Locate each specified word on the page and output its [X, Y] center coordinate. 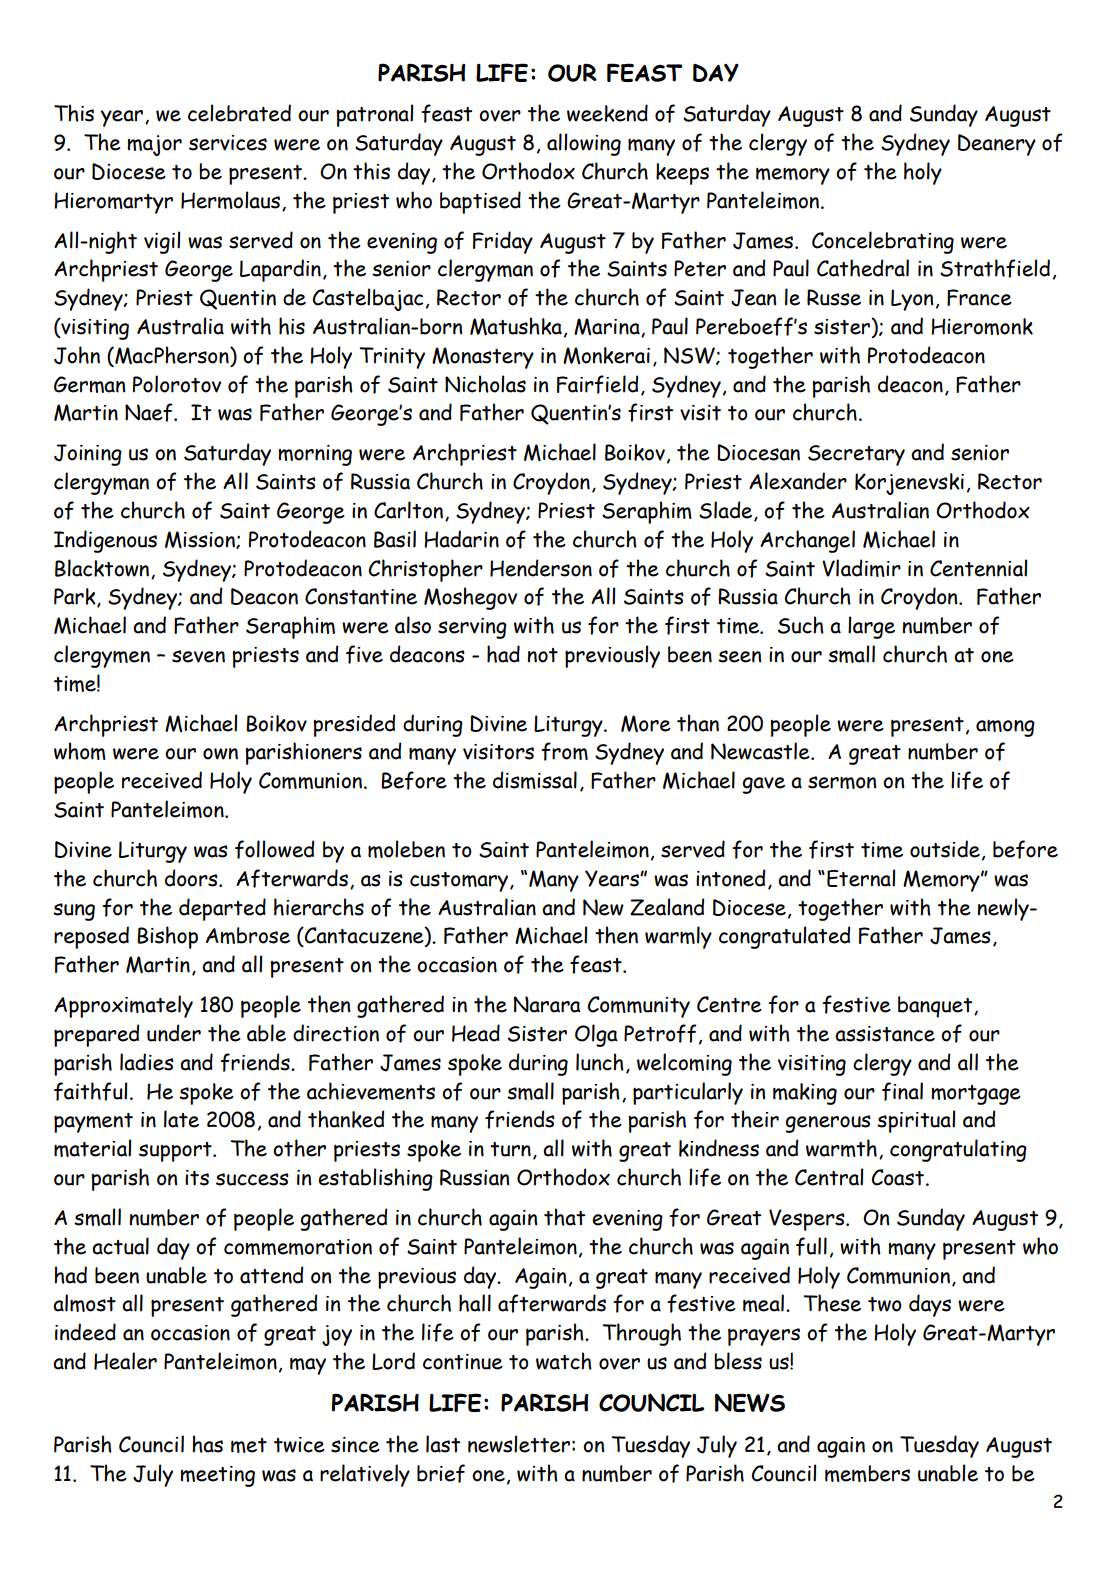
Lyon [912, 300]
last [443, 1444]
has [207, 1444]
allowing [584, 144]
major [154, 145]
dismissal [535, 780]
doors [192, 878]
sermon [842, 782]
